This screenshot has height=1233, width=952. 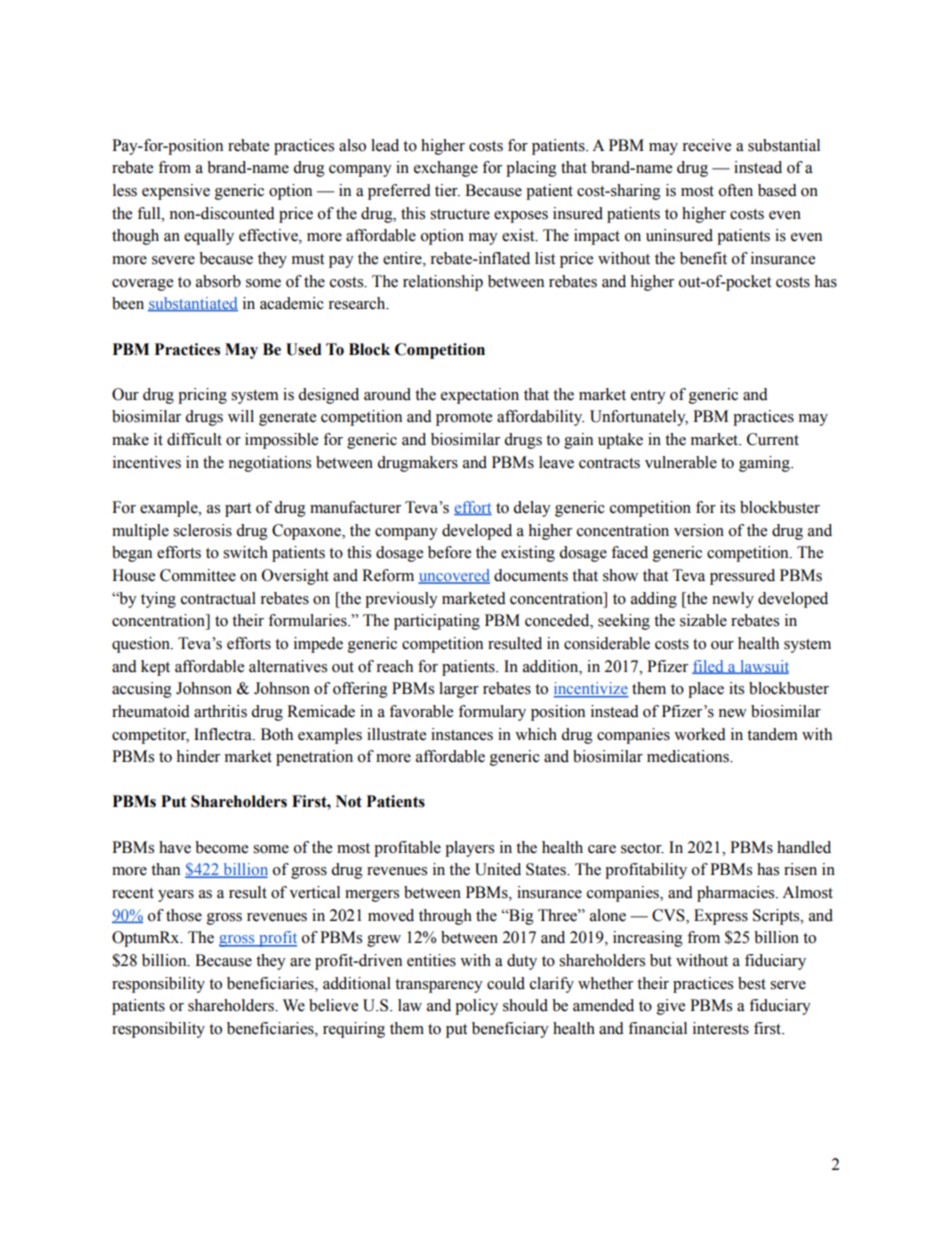 What do you see at coordinates (176, 192) in the screenshot?
I see `expensive` at bounding box center [176, 192].
